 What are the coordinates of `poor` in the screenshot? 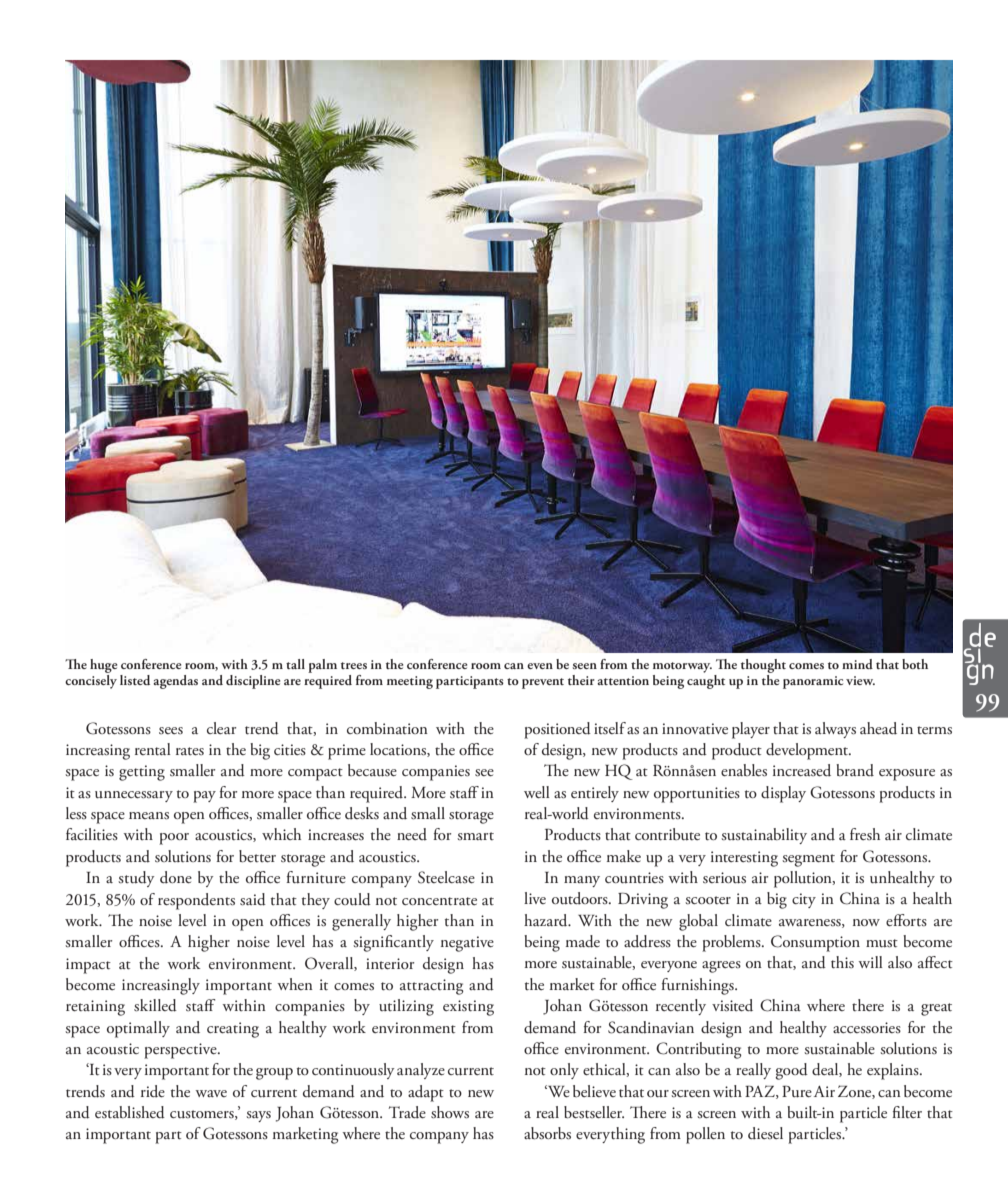 It's located at (174, 839).
